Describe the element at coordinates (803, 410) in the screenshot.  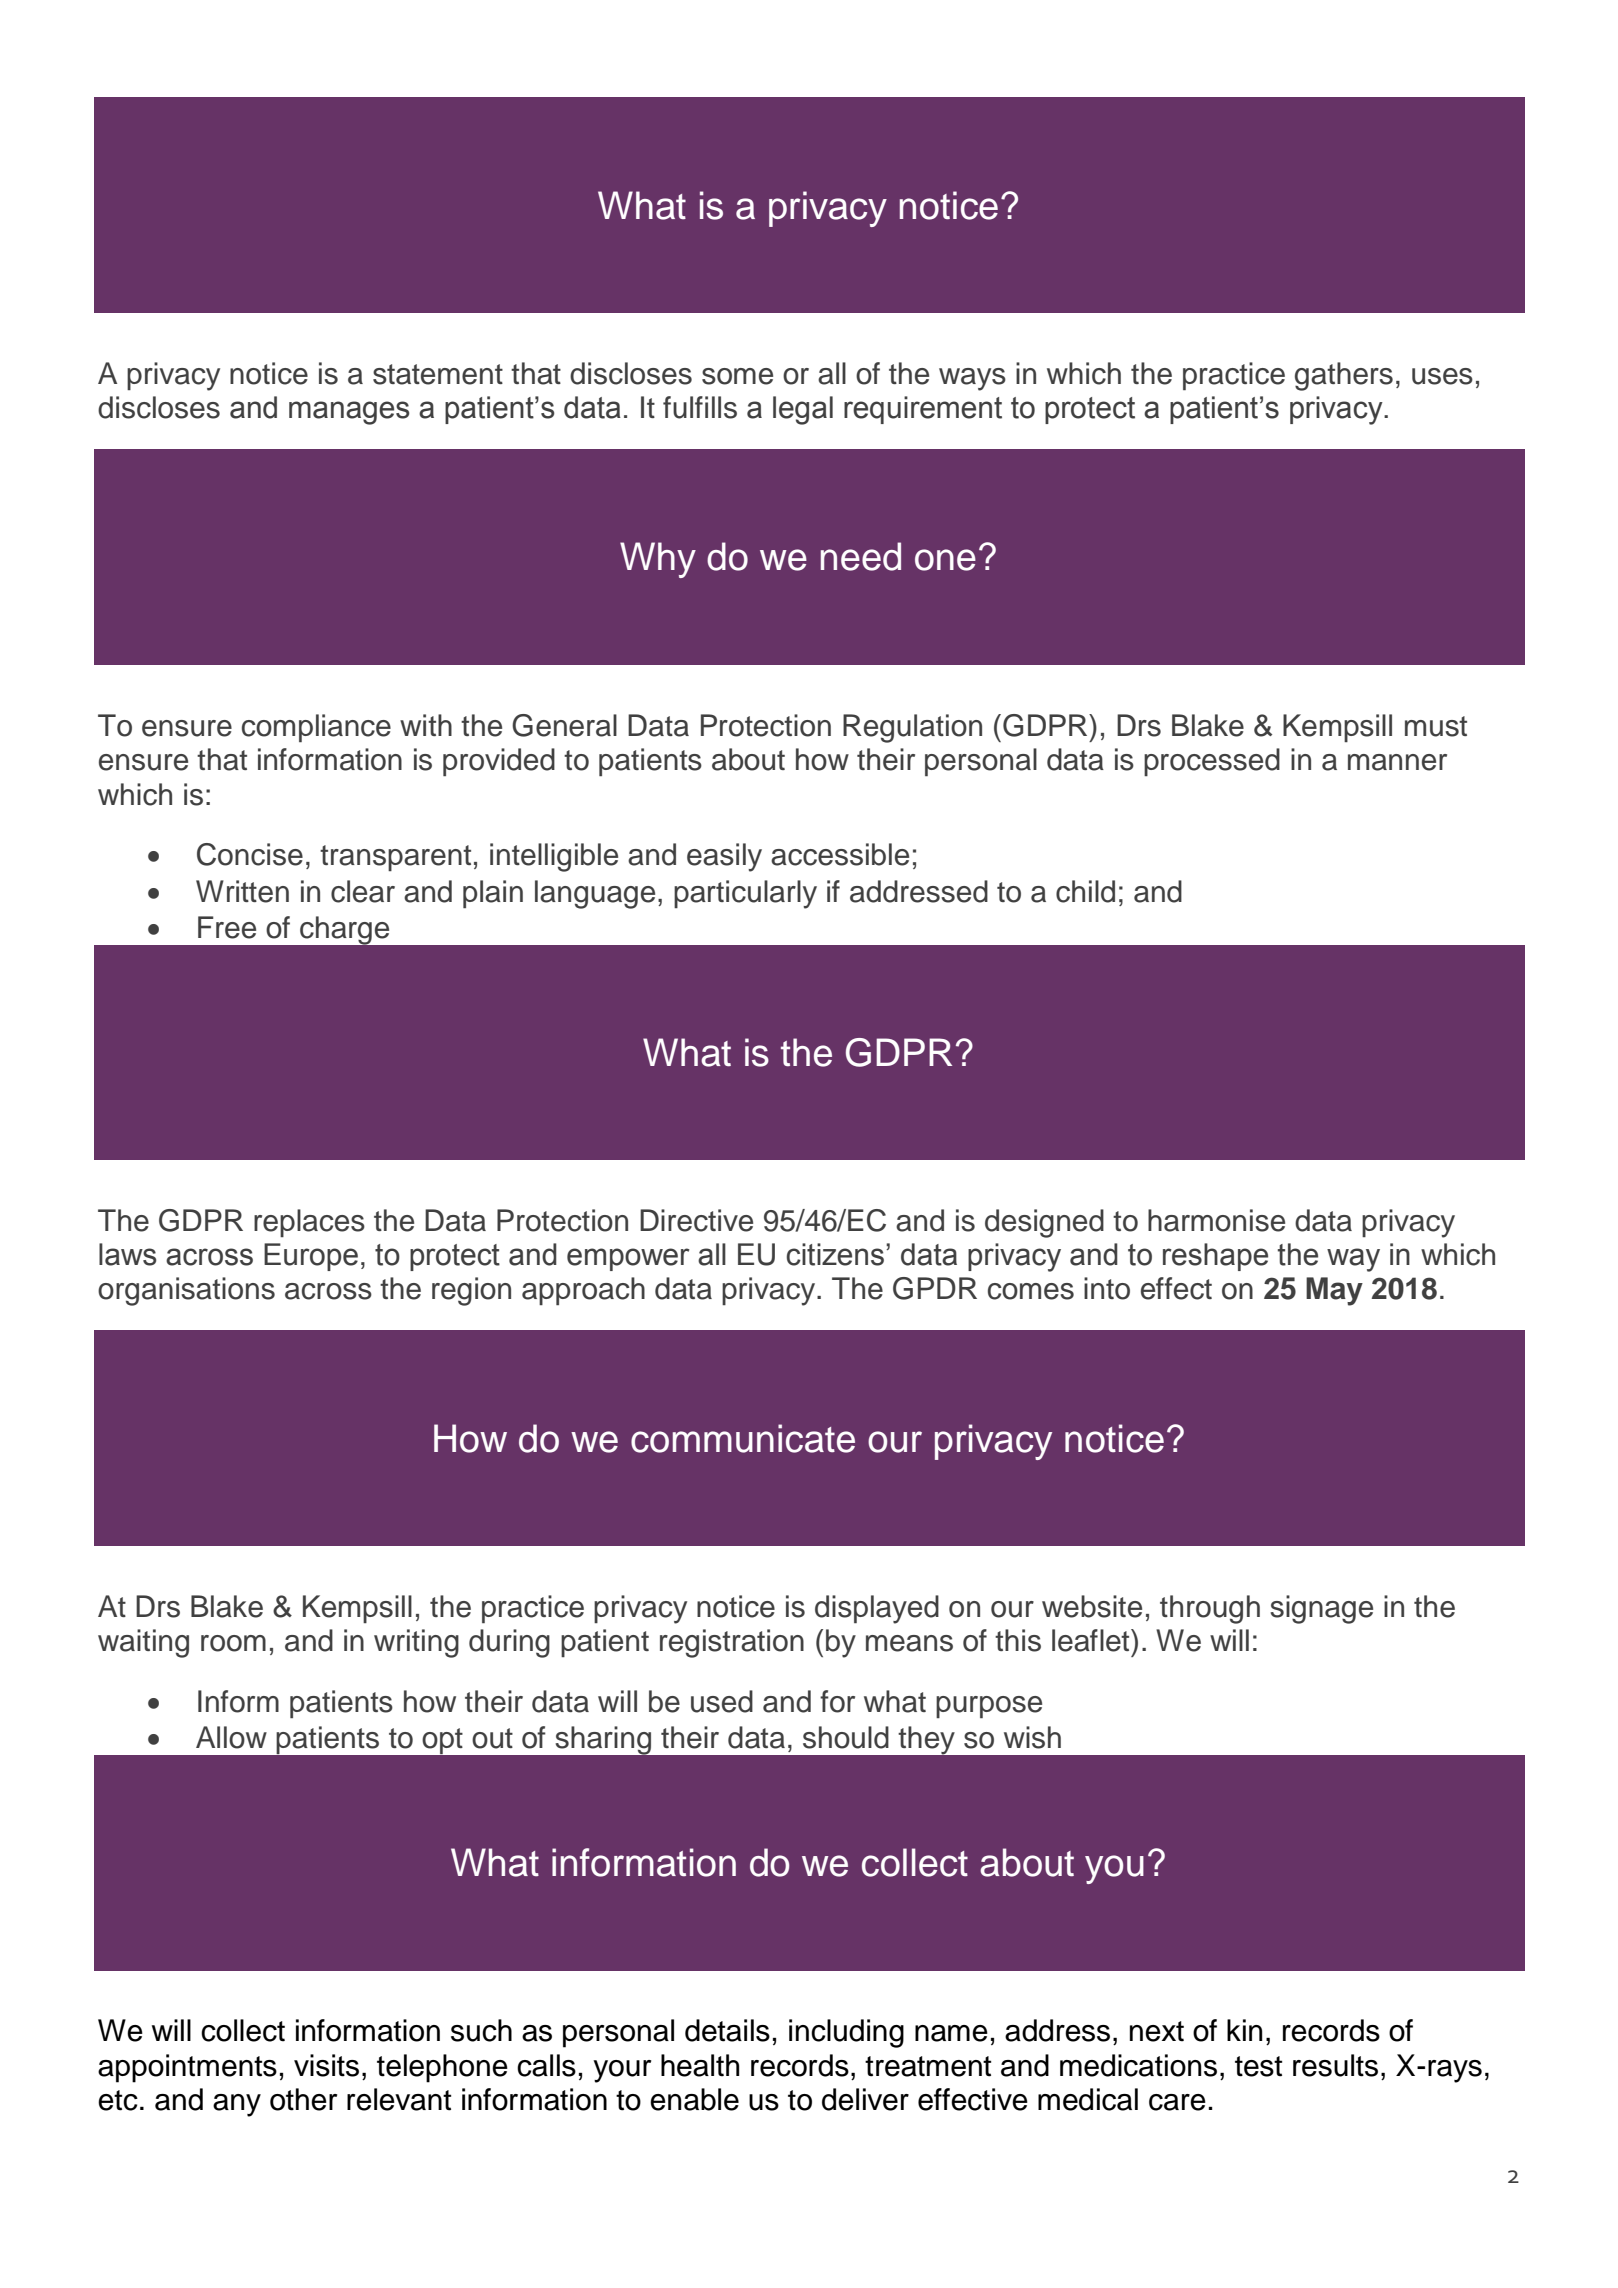
I see `legal` at that location.
